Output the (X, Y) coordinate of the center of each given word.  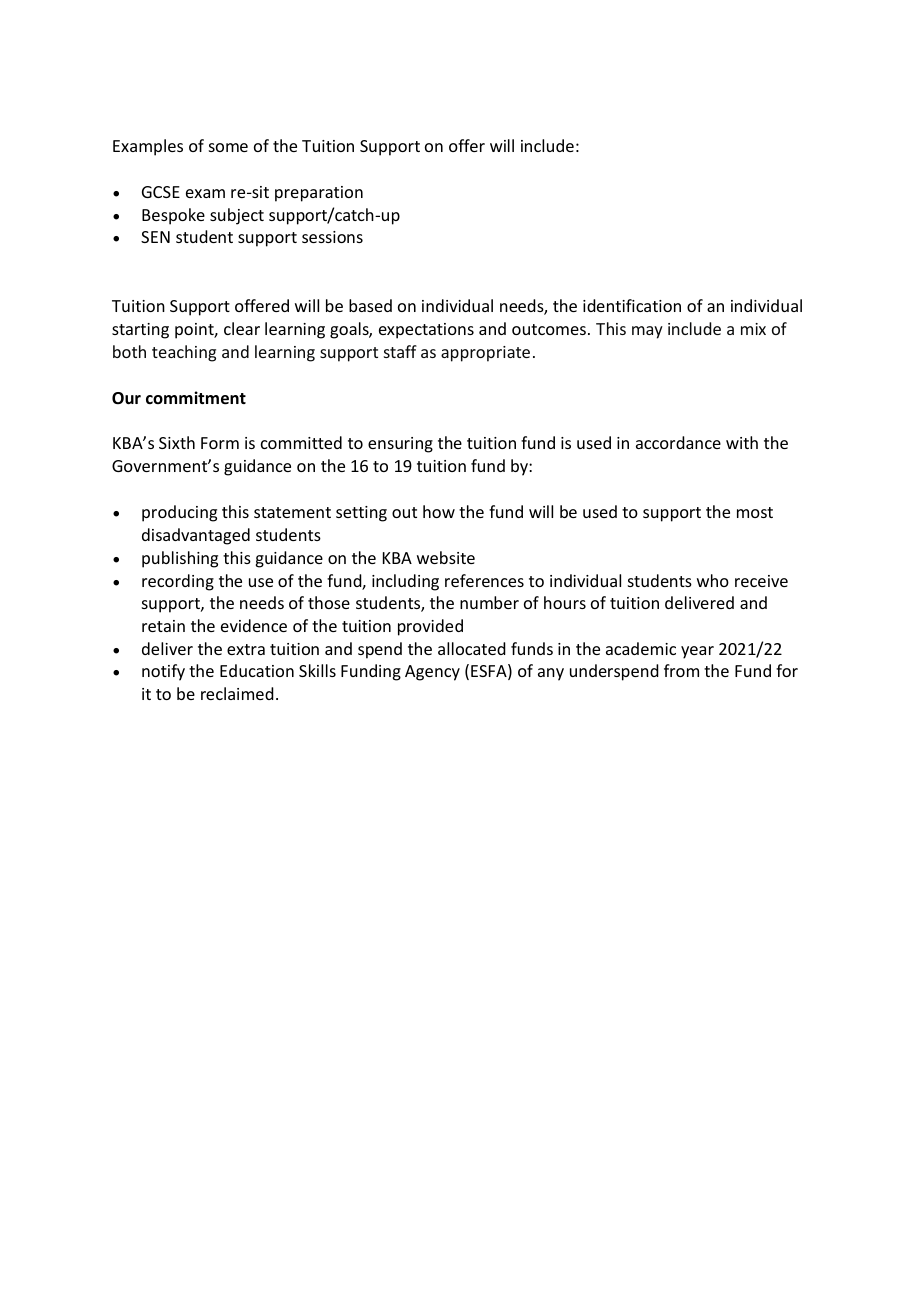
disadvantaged (196, 536)
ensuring (400, 445)
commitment (196, 398)
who (713, 580)
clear (242, 328)
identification (632, 305)
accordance (678, 442)
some (228, 147)
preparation (319, 194)
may (647, 332)
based (370, 305)
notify (163, 672)
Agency (432, 673)
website (446, 557)
